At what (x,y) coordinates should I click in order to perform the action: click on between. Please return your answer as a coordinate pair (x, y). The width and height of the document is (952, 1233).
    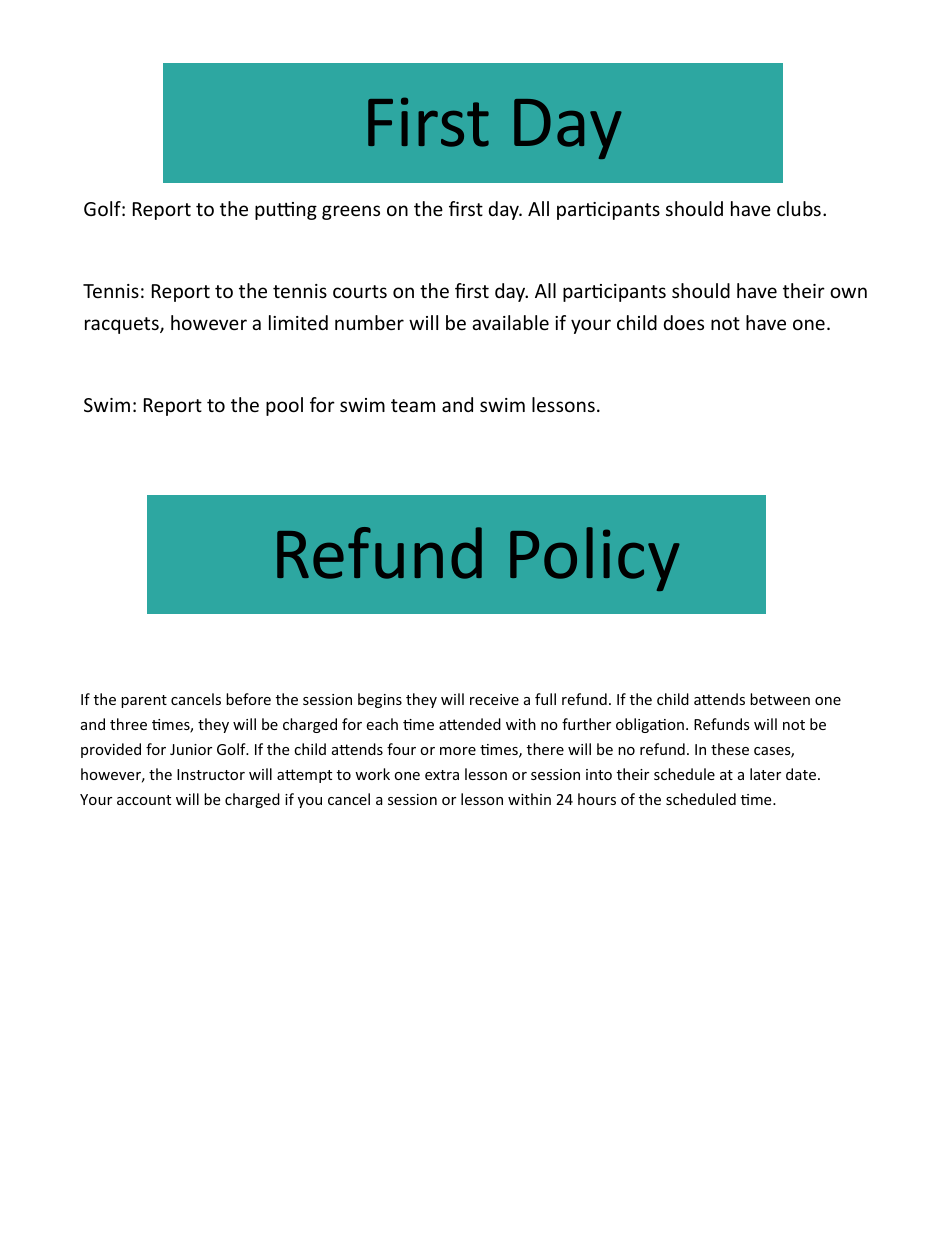
    Looking at the image, I should click on (780, 699).
